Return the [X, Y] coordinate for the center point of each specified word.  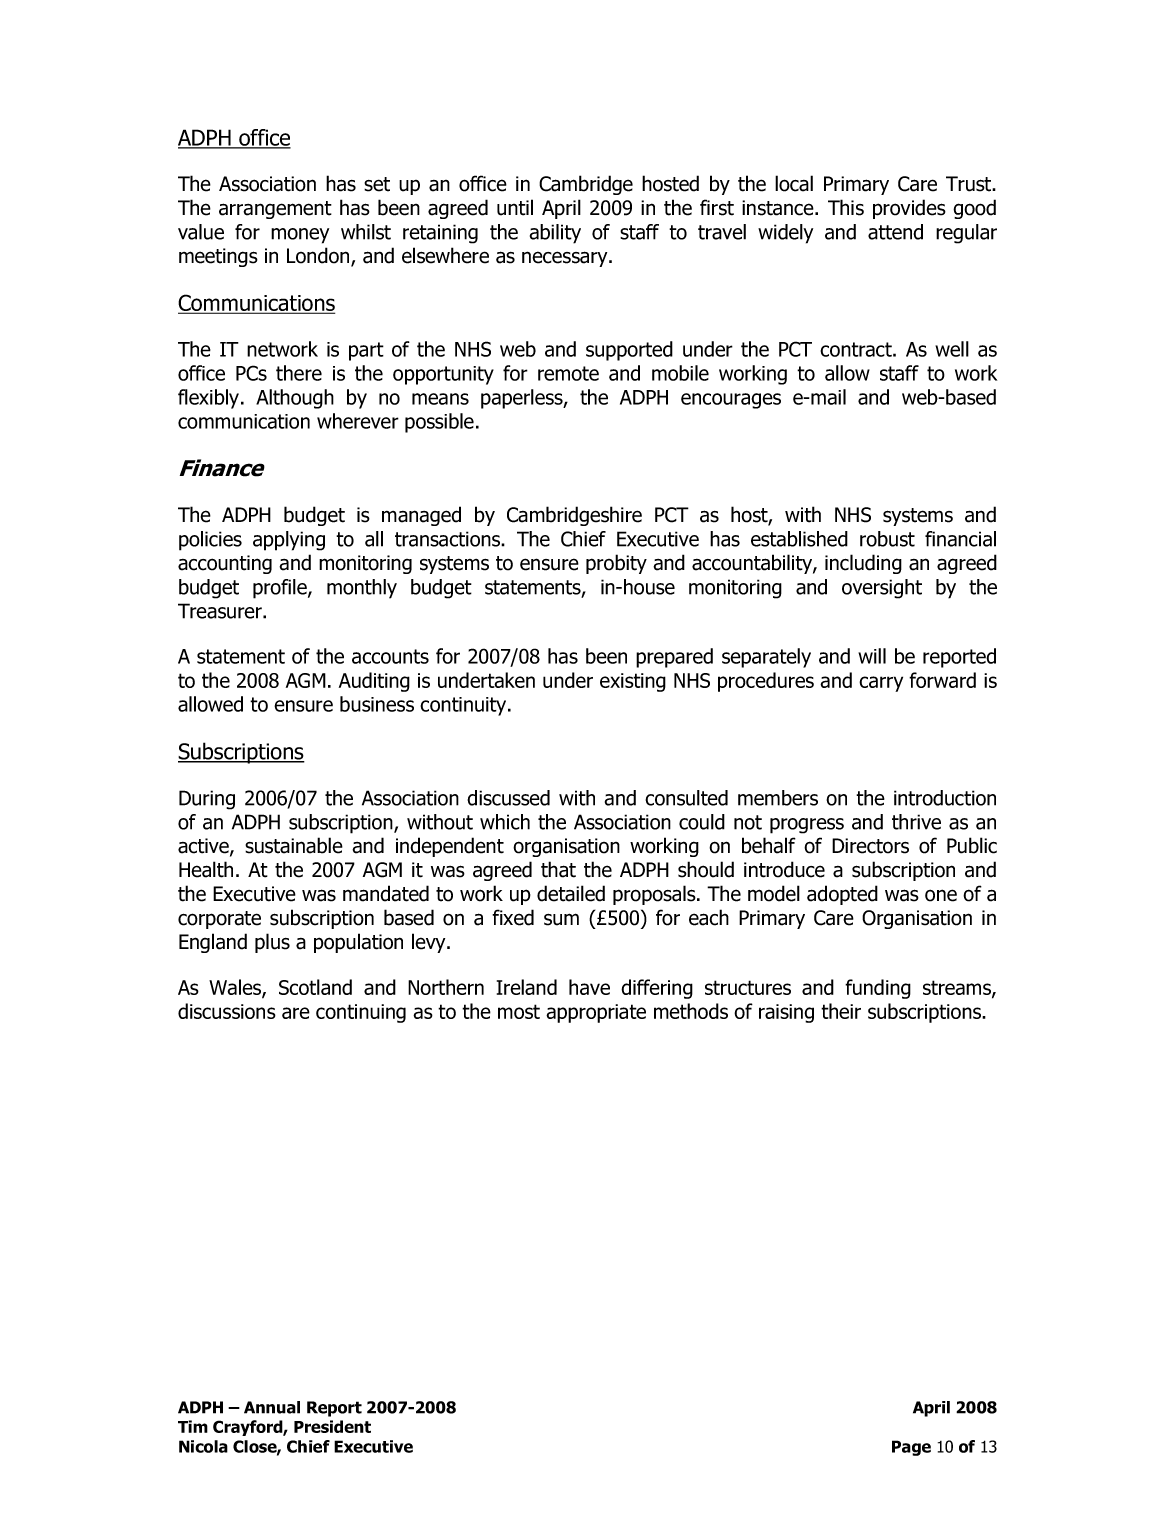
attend [895, 232]
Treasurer [221, 611]
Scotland [315, 987]
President [332, 1426]
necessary [566, 259]
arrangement [275, 210]
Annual [272, 1407]
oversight [882, 589]
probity [616, 564]
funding [878, 989]
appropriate [596, 1013]
